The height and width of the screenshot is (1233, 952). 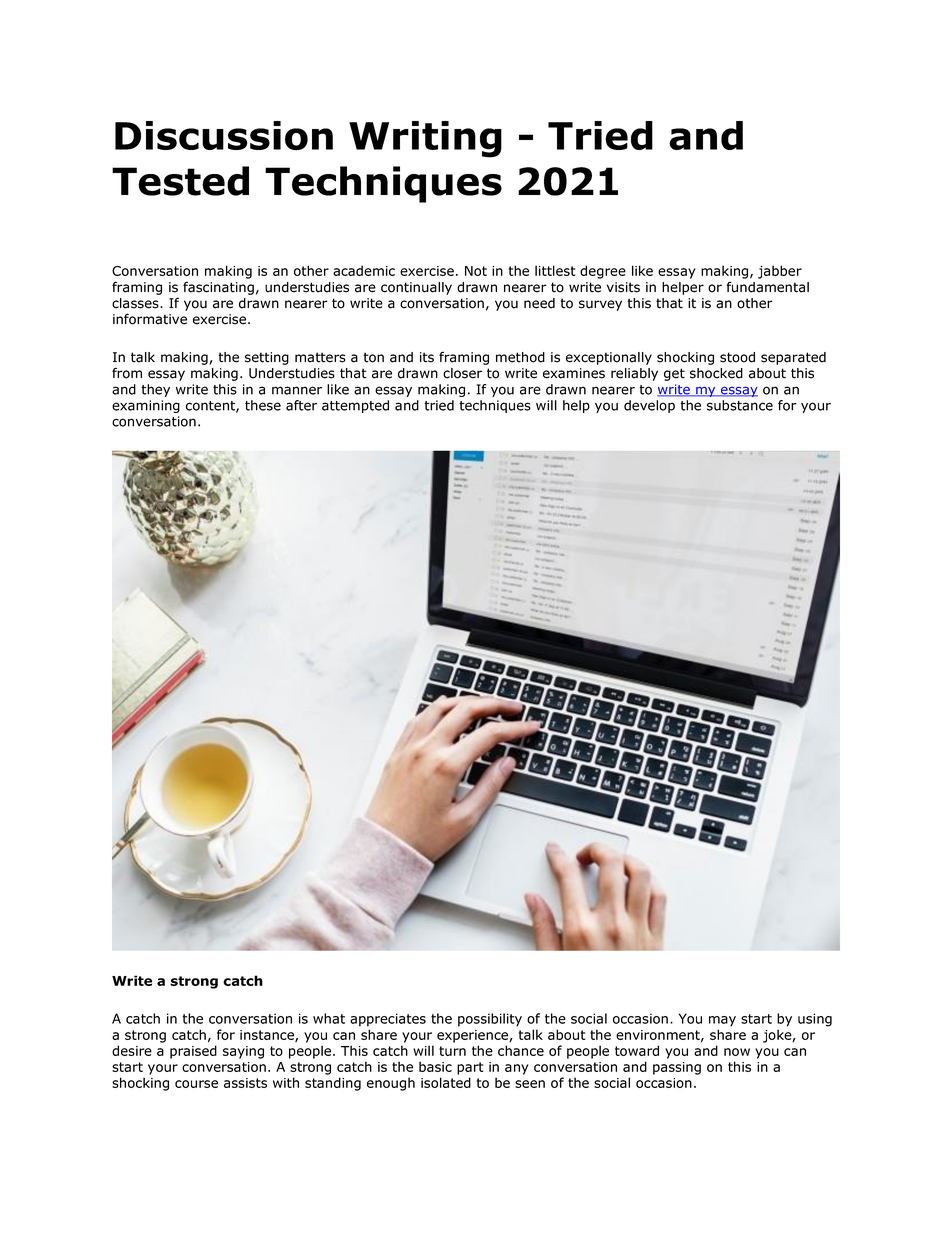 I want to click on jabber, so click(x=780, y=272).
